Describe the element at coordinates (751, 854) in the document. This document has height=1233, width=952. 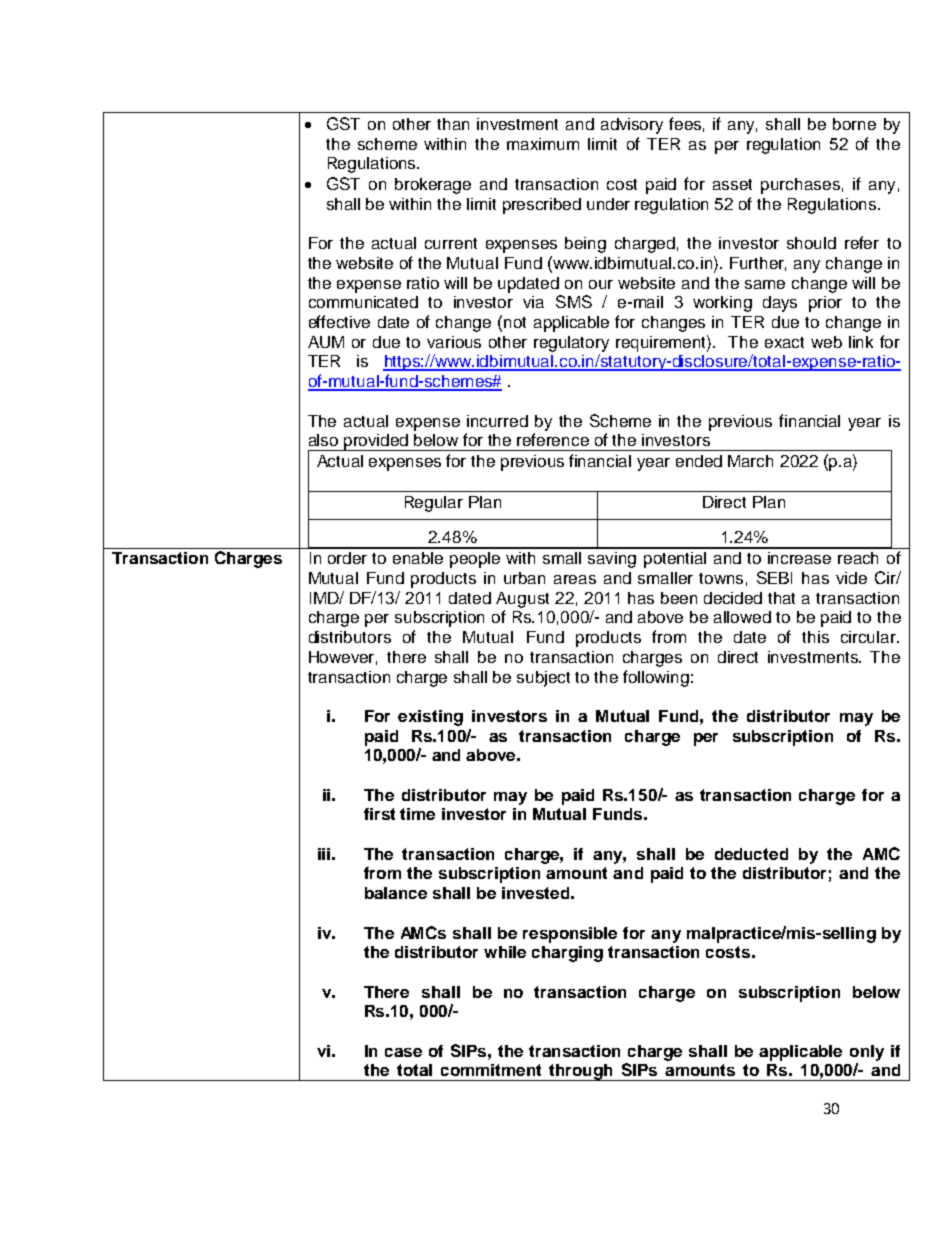
I see `deducted` at that location.
